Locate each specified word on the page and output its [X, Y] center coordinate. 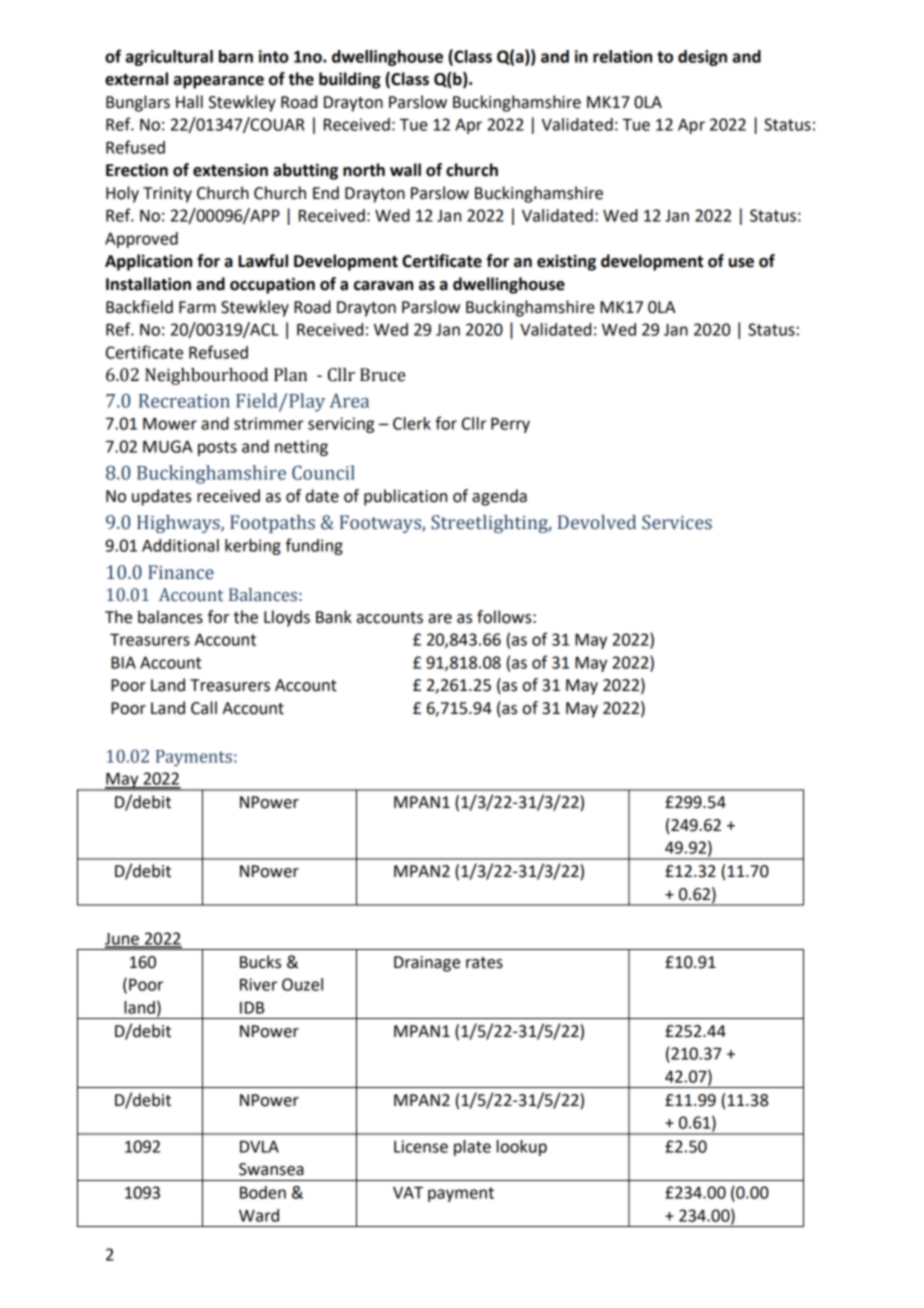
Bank [334, 617]
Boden [263, 1192]
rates [484, 963]
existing [566, 262]
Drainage [427, 964]
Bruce [382, 375]
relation [622, 56]
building [350, 80]
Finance [181, 572]
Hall [189, 102]
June [123, 940]
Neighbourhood [206, 376]
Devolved [597, 522]
